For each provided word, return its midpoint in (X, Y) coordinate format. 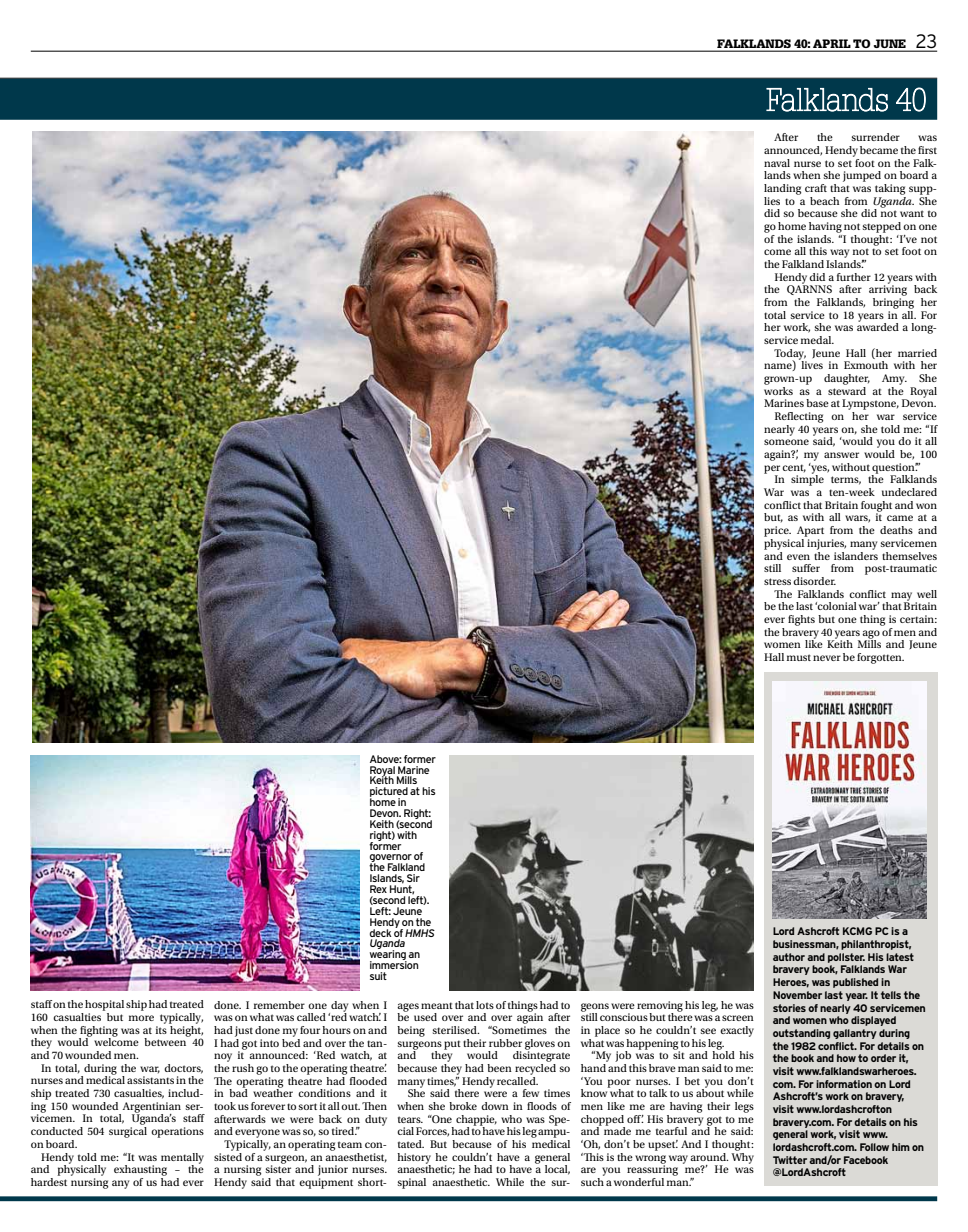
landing (782, 189)
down (495, 1106)
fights (801, 620)
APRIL (832, 43)
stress (777, 581)
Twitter (790, 1160)
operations (177, 1132)
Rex (378, 889)
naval (777, 163)
